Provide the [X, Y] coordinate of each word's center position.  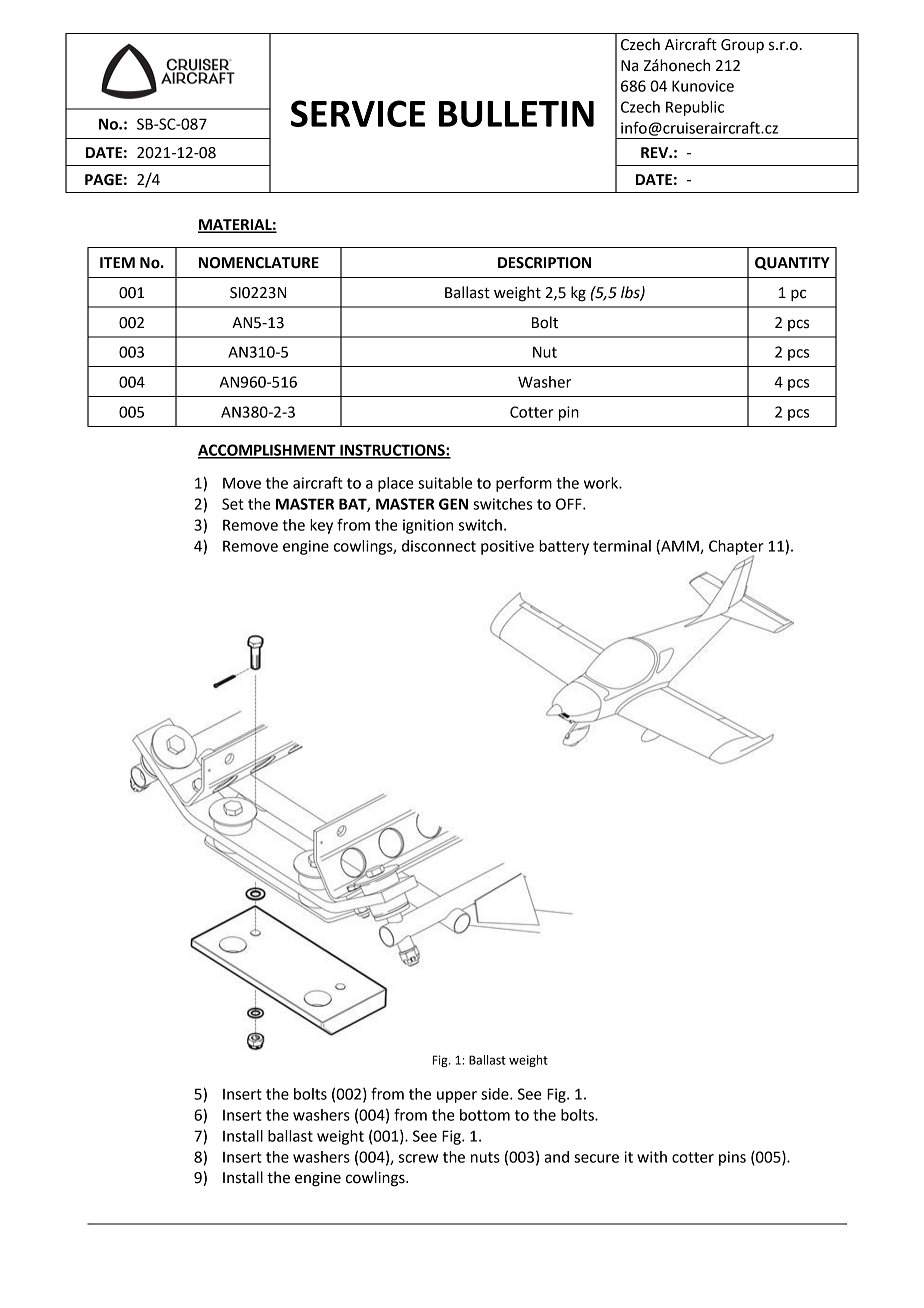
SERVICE [358, 113]
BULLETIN [516, 114]
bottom [485, 1115]
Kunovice [703, 86]
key [321, 526]
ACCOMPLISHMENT [268, 451]
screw [418, 1158]
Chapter [736, 548]
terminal [622, 546]
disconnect [439, 546]
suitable [445, 483]
